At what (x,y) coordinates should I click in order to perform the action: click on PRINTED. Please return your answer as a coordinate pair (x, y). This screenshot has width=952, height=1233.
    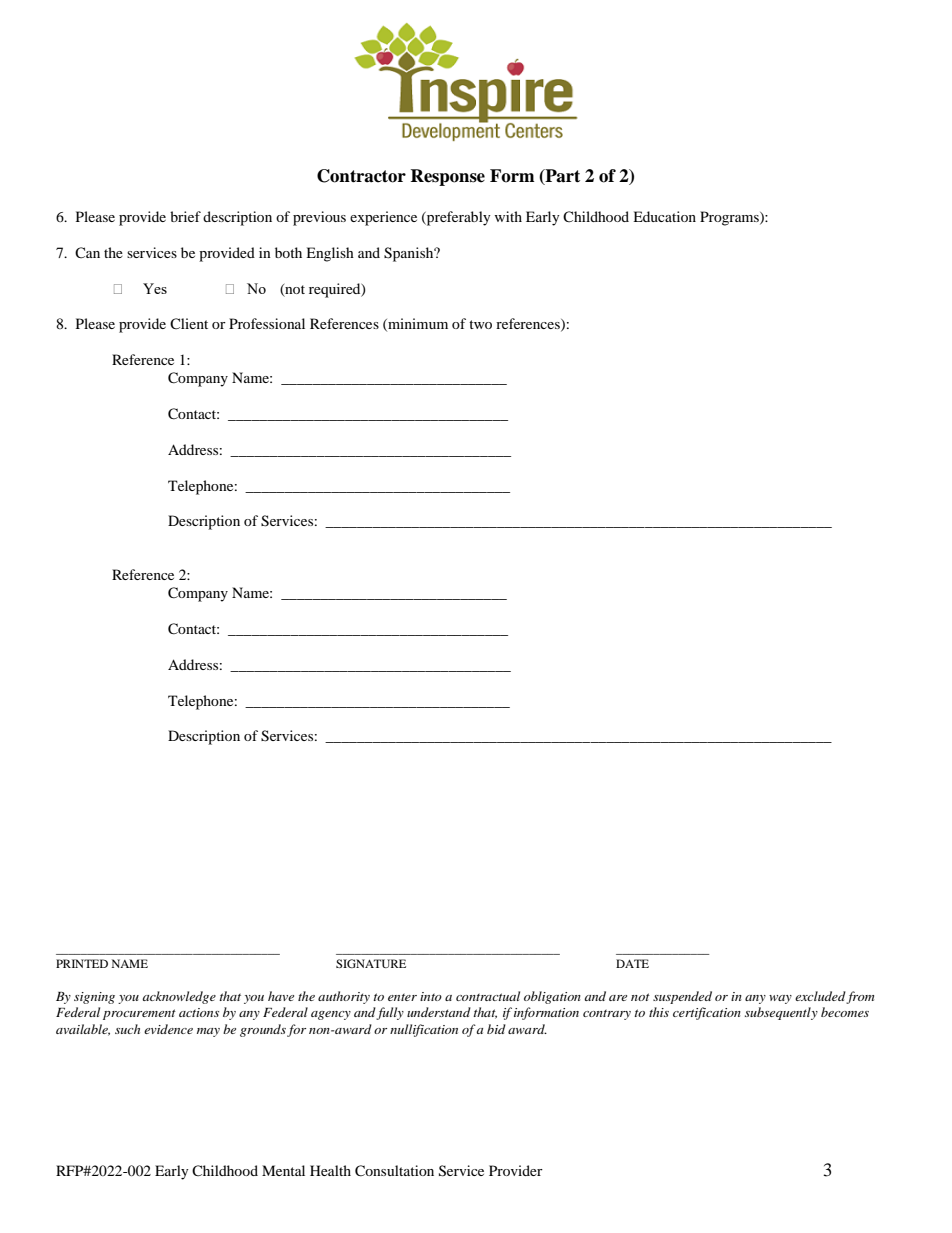
    Looking at the image, I should click on (82, 963).
